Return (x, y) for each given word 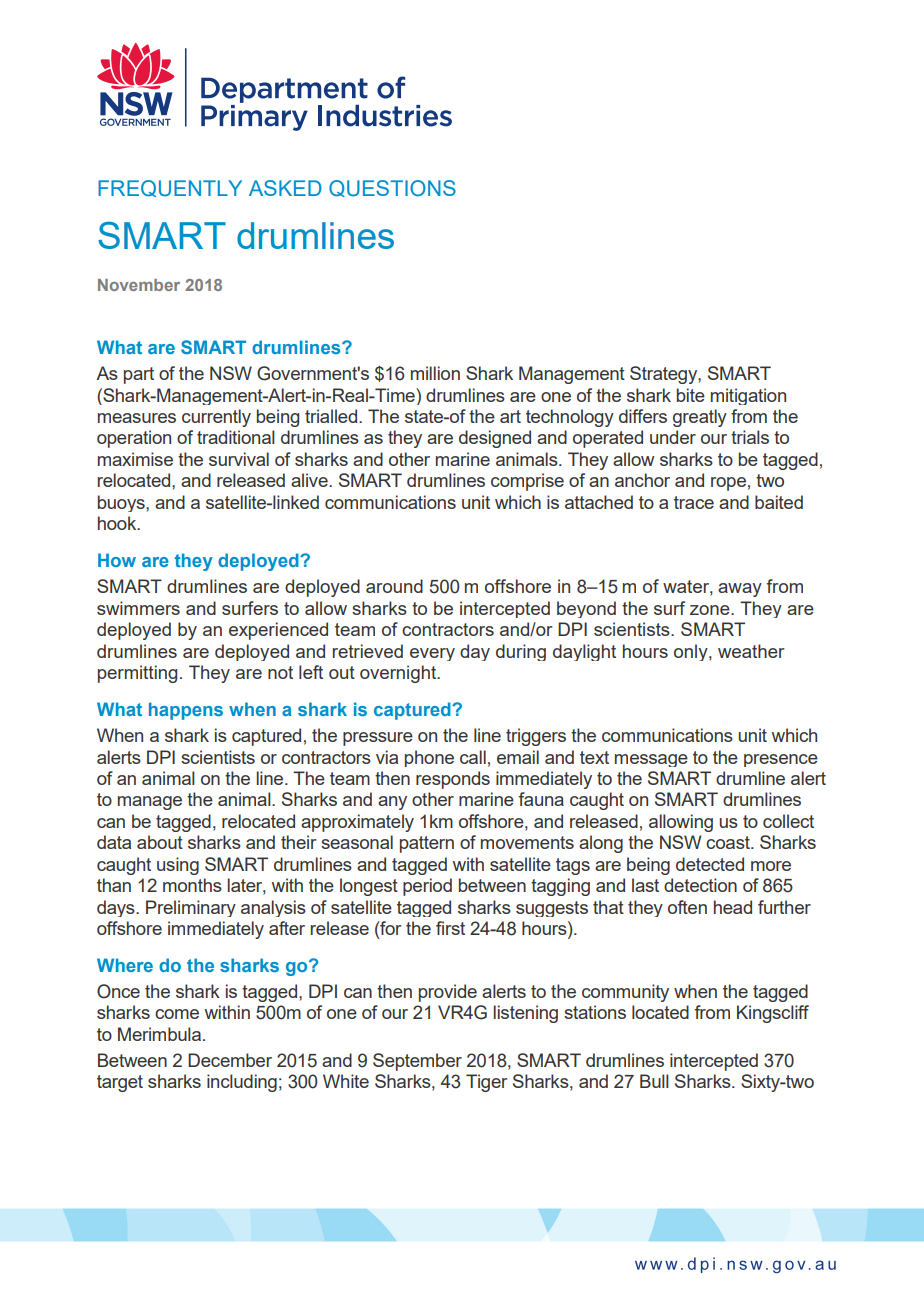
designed (495, 439)
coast (729, 842)
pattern (427, 844)
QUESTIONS (392, 188)
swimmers (138, 608)
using (178, 866)
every (432, 654)
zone (711, 610)
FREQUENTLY (170, 188)
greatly (700, 418)
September (417, 1062)
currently (216, 418)
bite (691, 395)
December (230, 1060)
